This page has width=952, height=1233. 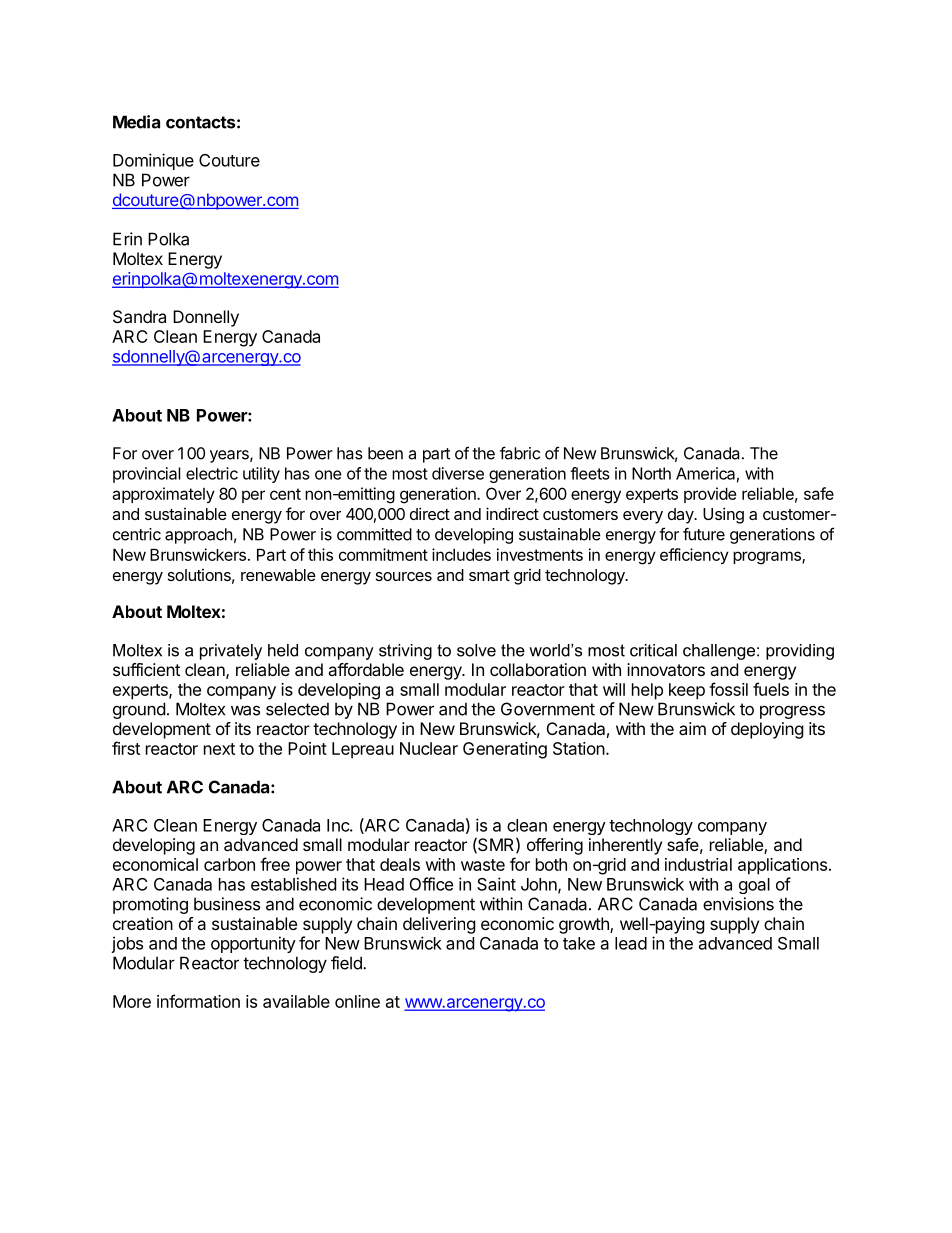 I want to click on Sandra, so click(x=139, y=316).
